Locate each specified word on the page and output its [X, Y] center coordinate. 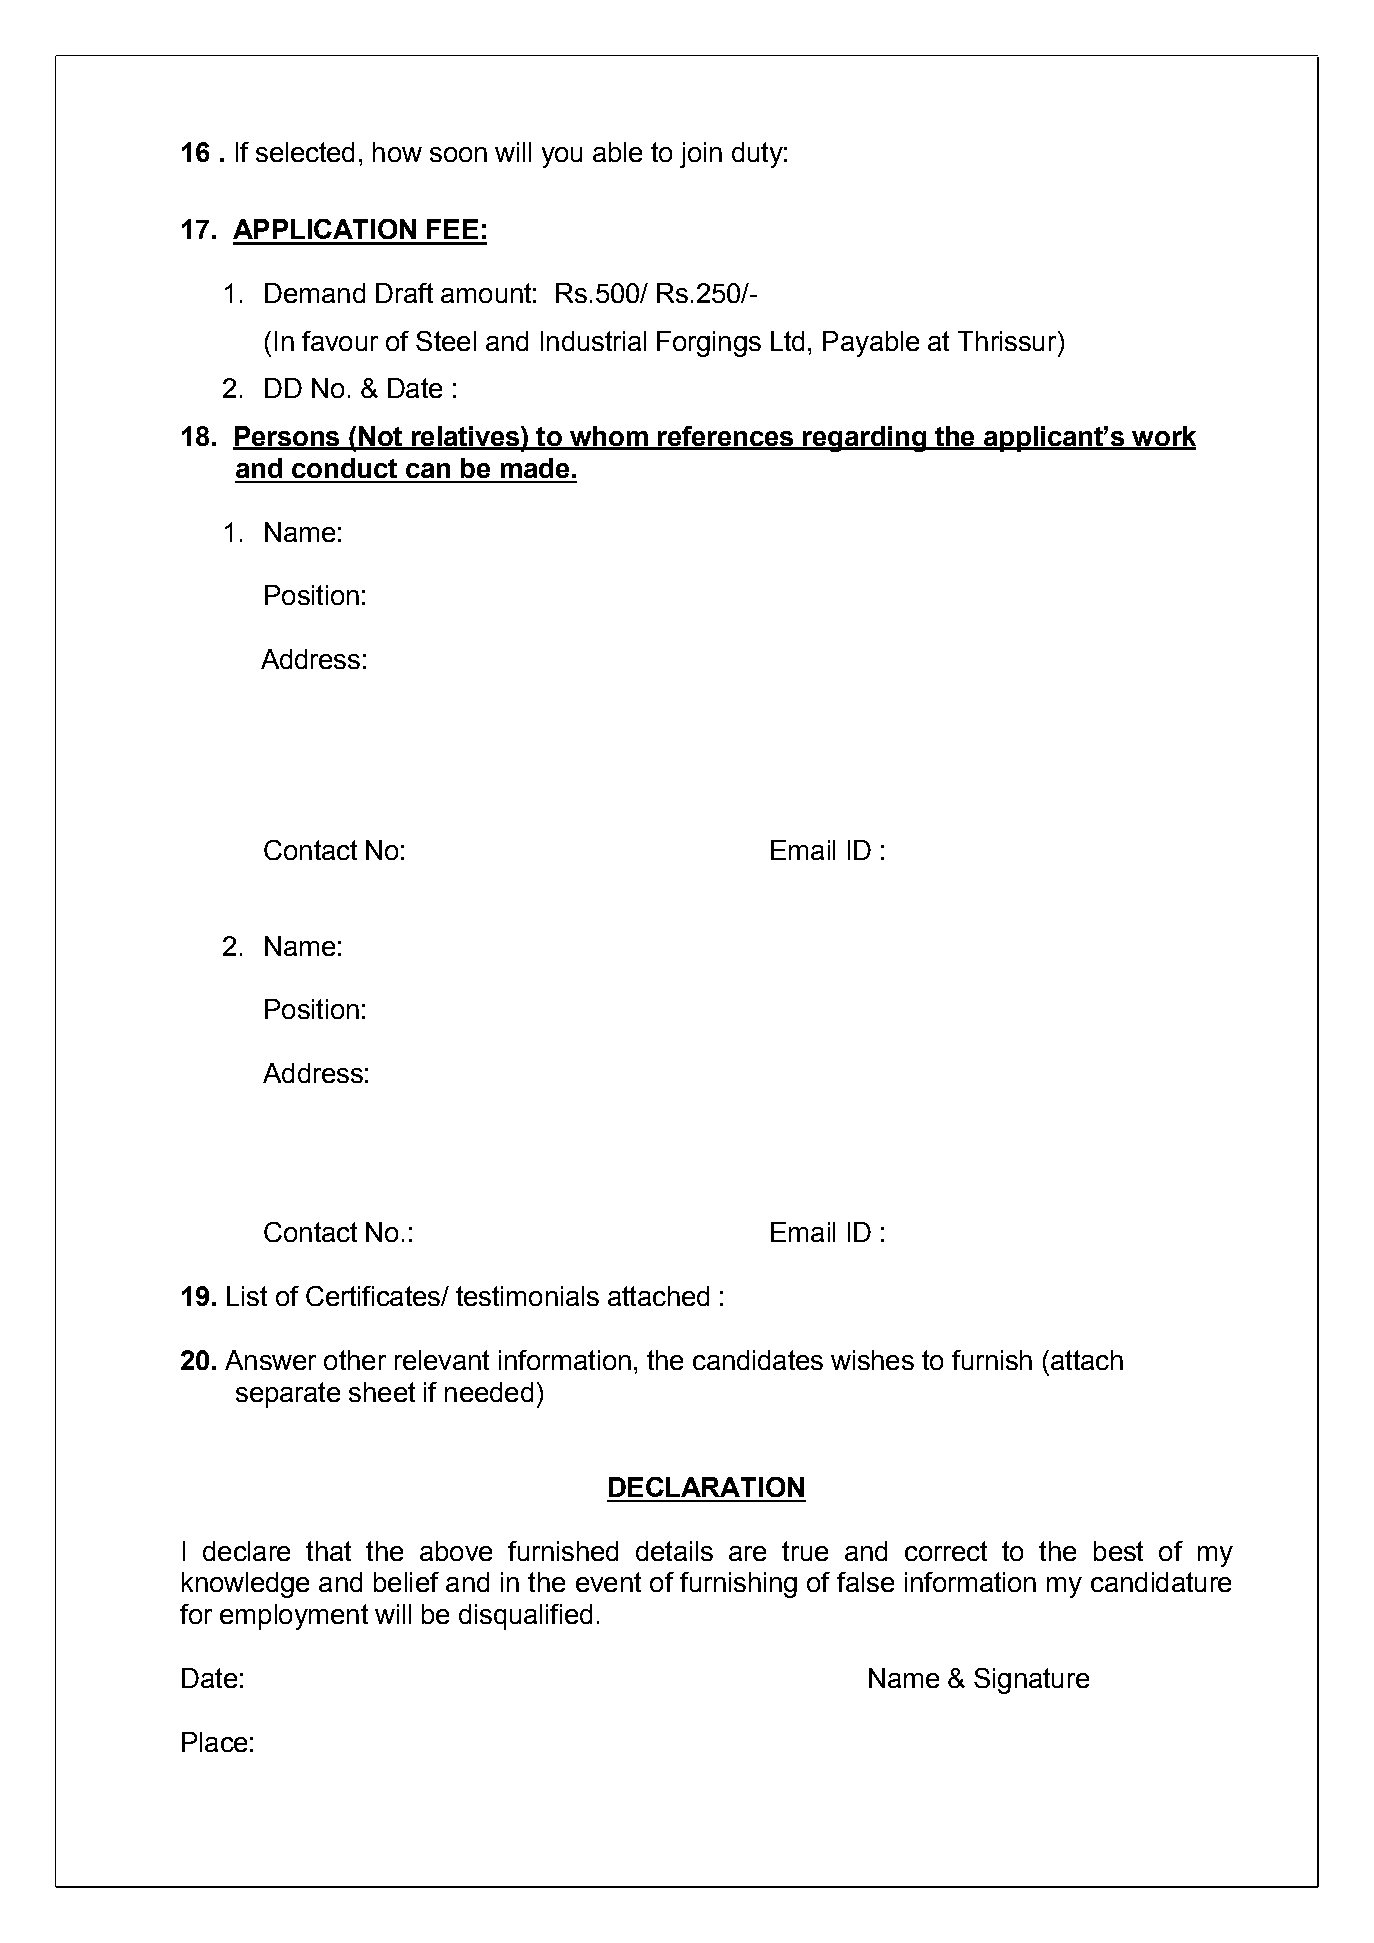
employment [294, 1617]
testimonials [527, 1296]
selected [305, 152]
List [247, 1296]
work [1163, 437]
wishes [872, 1360]
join [701, 155]
